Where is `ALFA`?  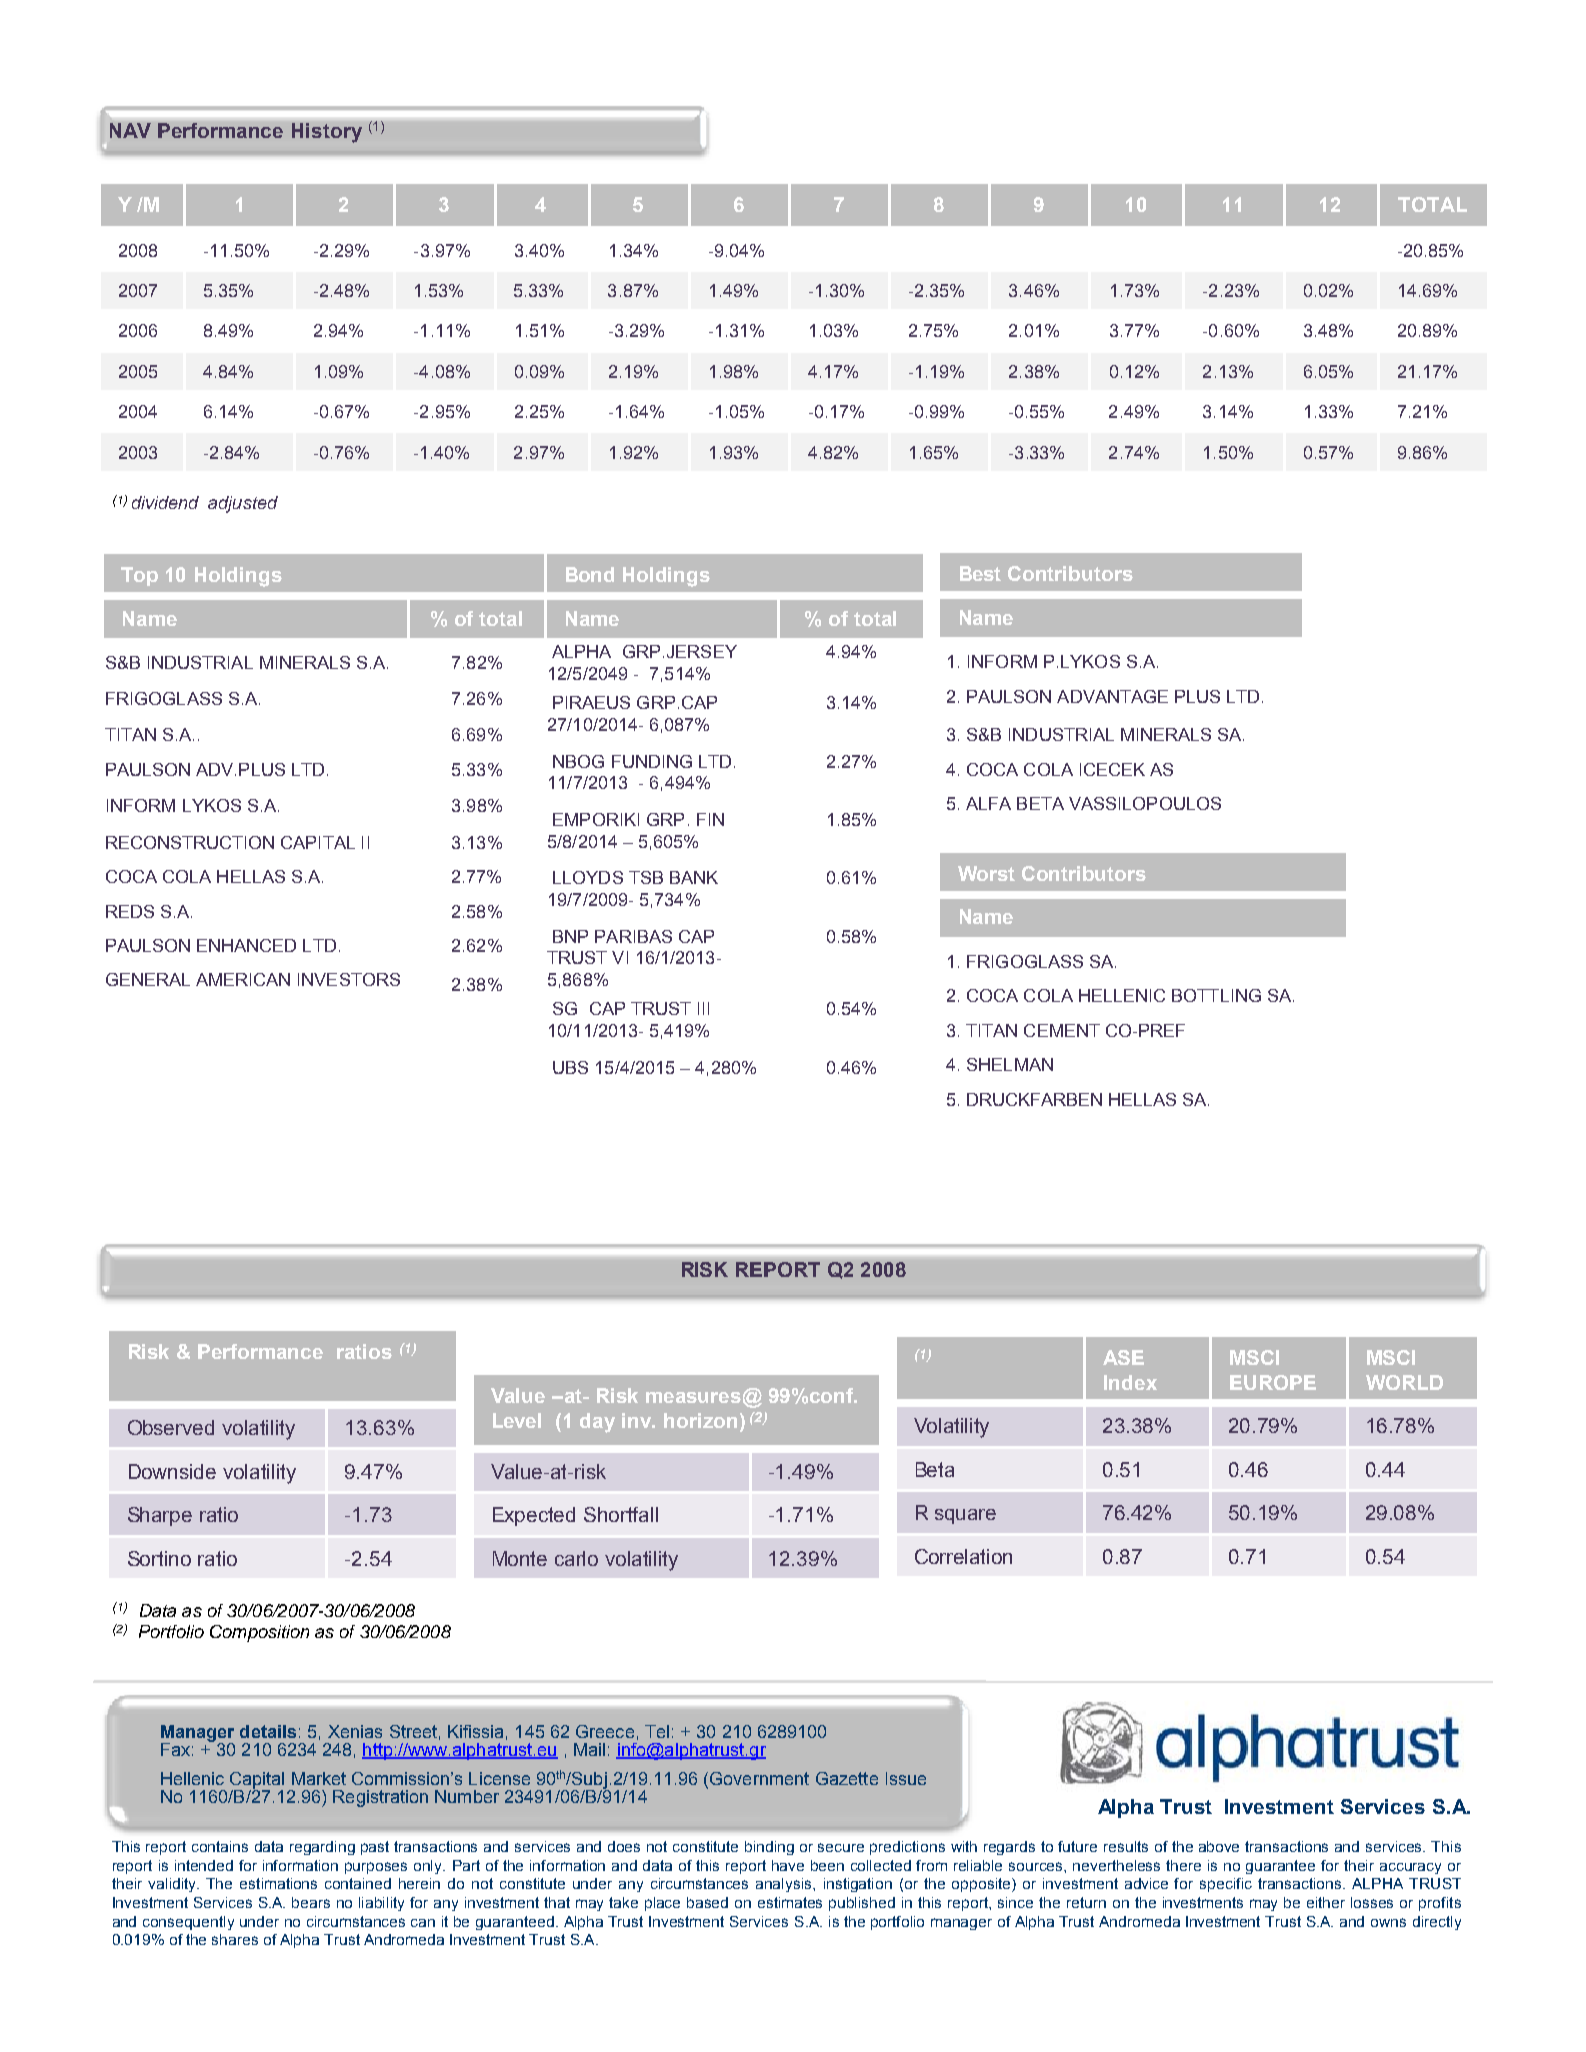
ALFA is located at coordinates (988, 803).
